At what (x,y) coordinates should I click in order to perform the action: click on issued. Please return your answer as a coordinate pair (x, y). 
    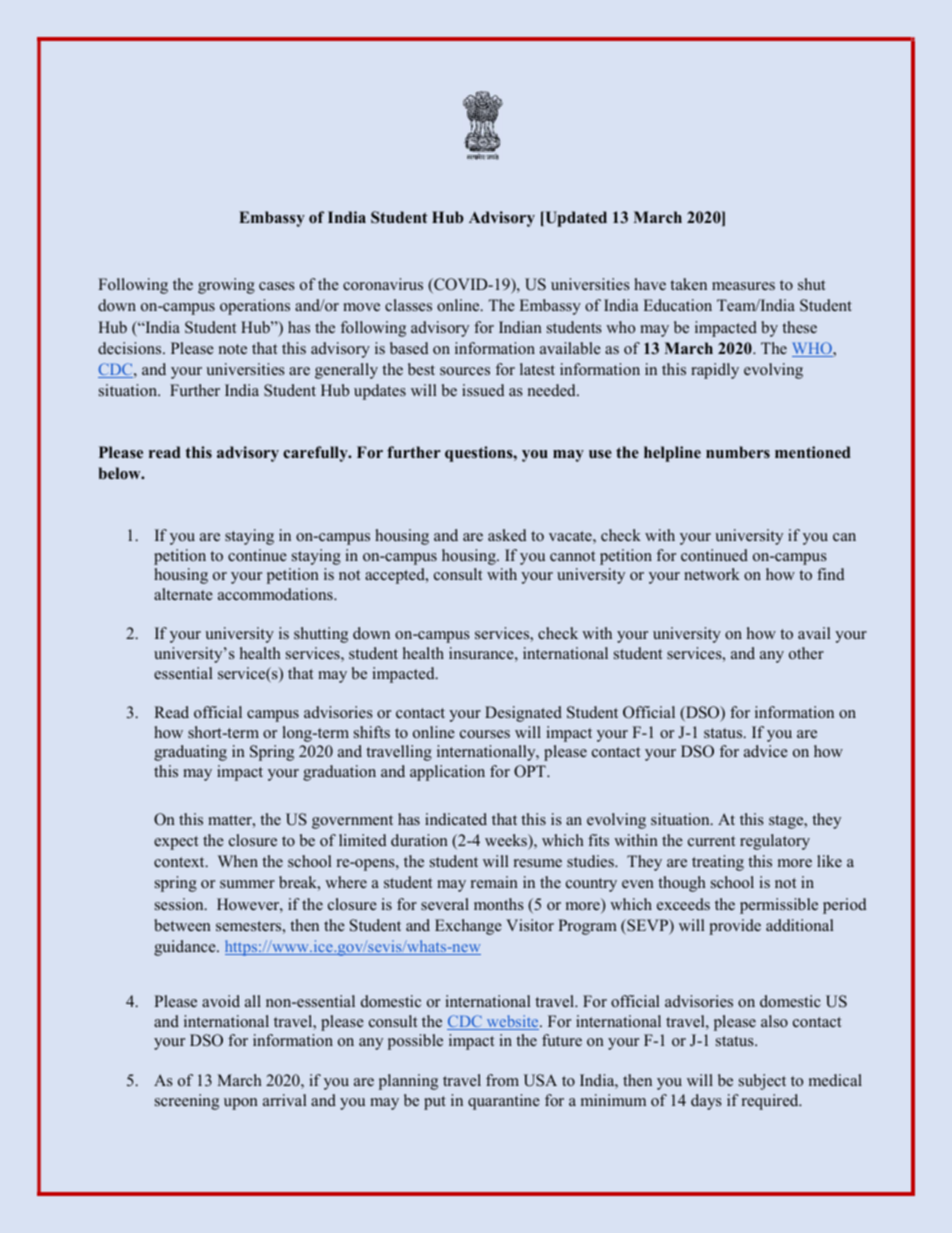
    Looking at the image, I should click on (483, 390).
